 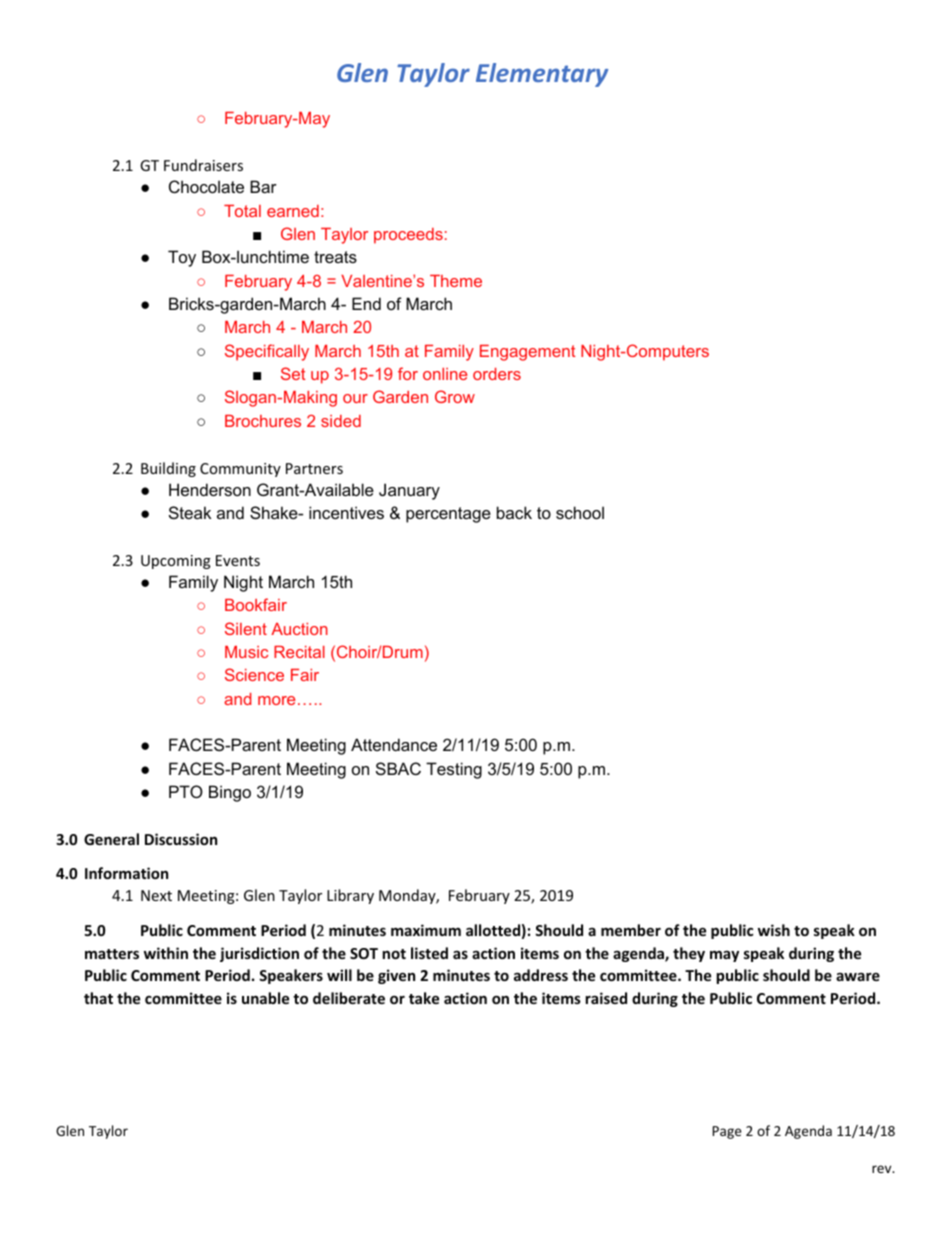 I want to click on Specifically, so click(x=267, y=352).
